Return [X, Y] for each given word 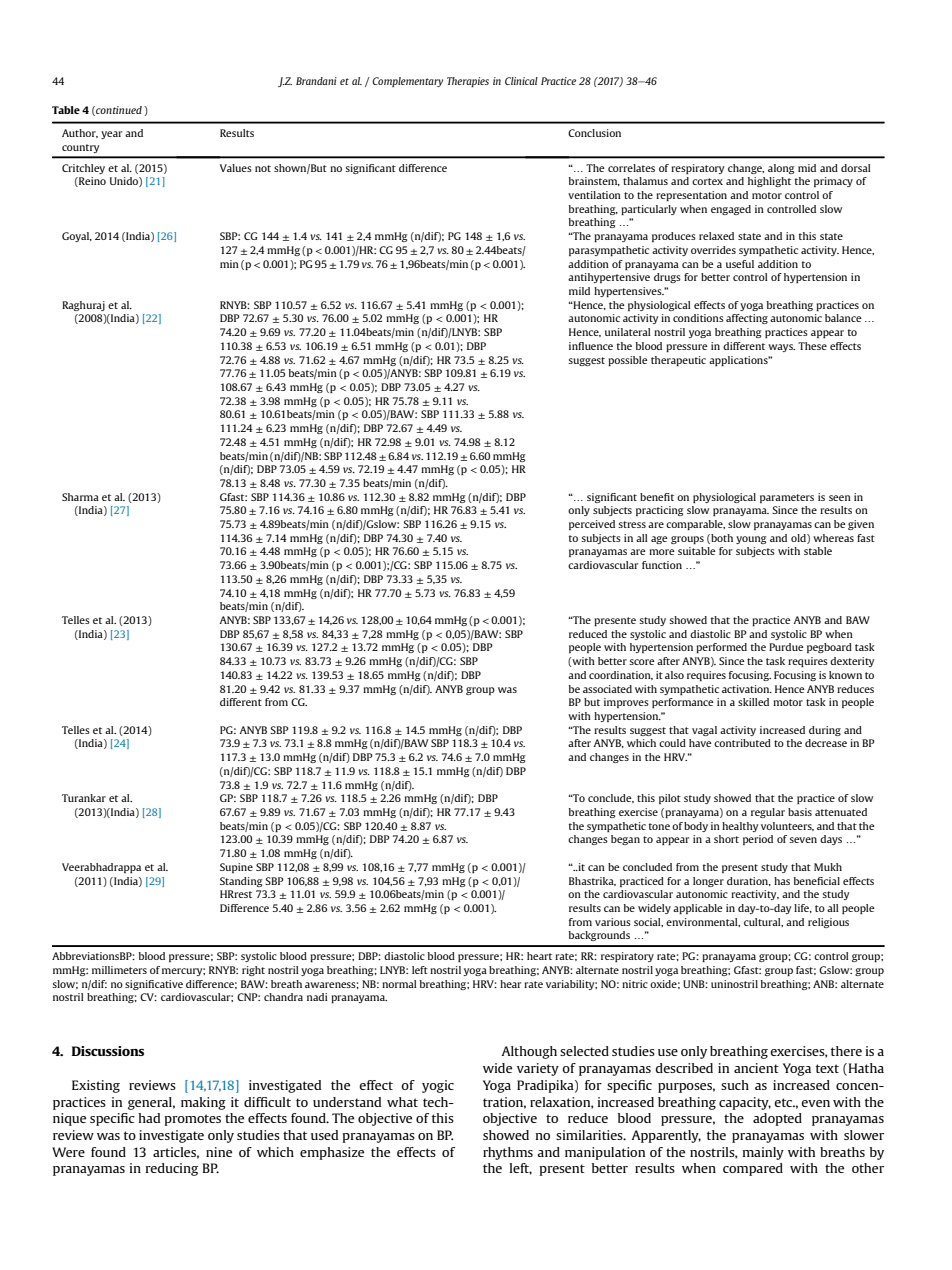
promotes [192, 1120]
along [781, 169]
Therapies [468, 82]
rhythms [508, 1153]
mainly [763, 1153]
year [111, 135]
